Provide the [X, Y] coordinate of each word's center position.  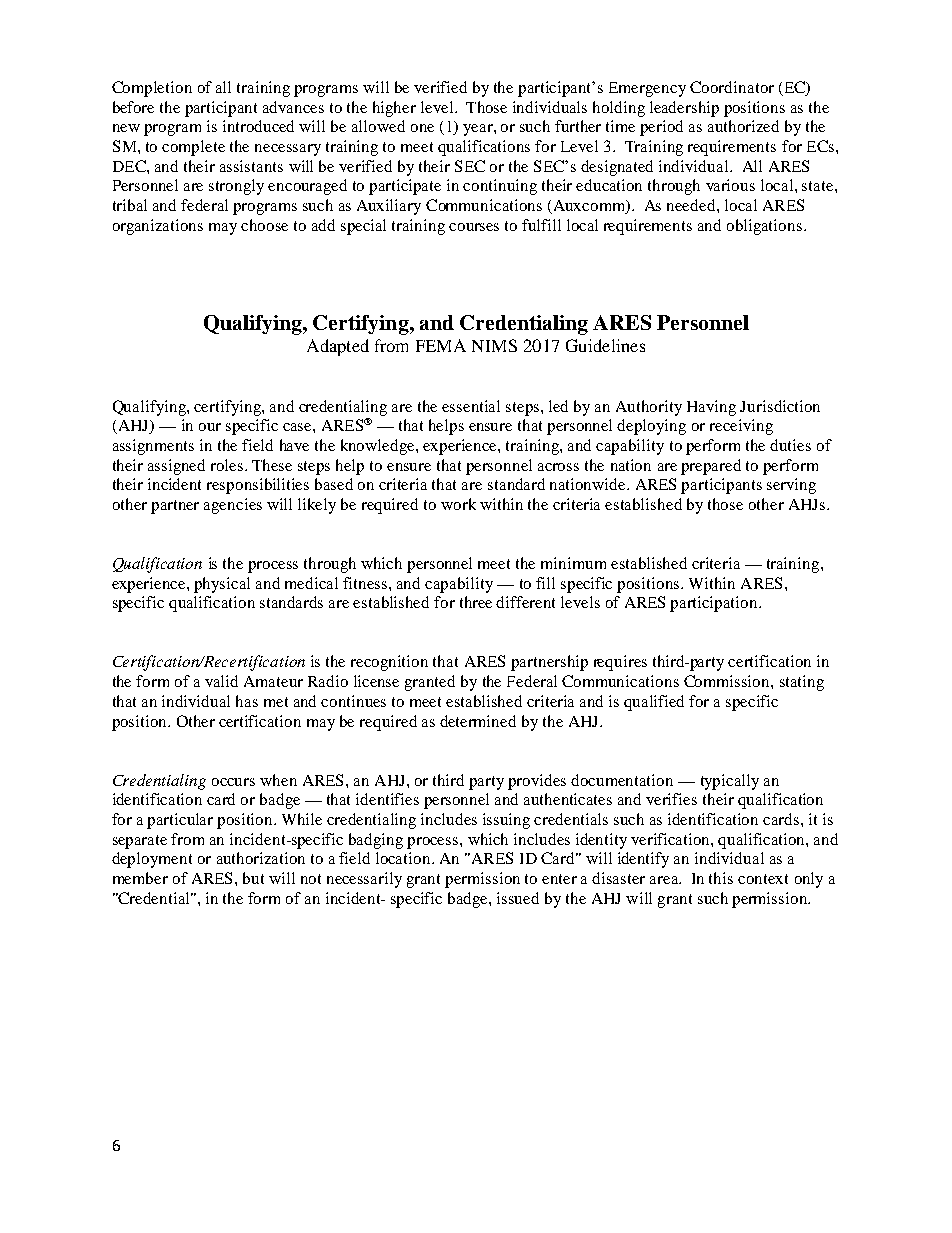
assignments [153, 447]
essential [471, 406]
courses [474, 227]
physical [222, 585]
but [253, 878]
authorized [743, 126]
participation [715, 604]
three [476, 602]
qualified [654, 703]
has [247, 701]
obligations [764, 227]
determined [478, 721]
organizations [158, 227]
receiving [741, 427]
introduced [258, 126]
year [479, 130]
